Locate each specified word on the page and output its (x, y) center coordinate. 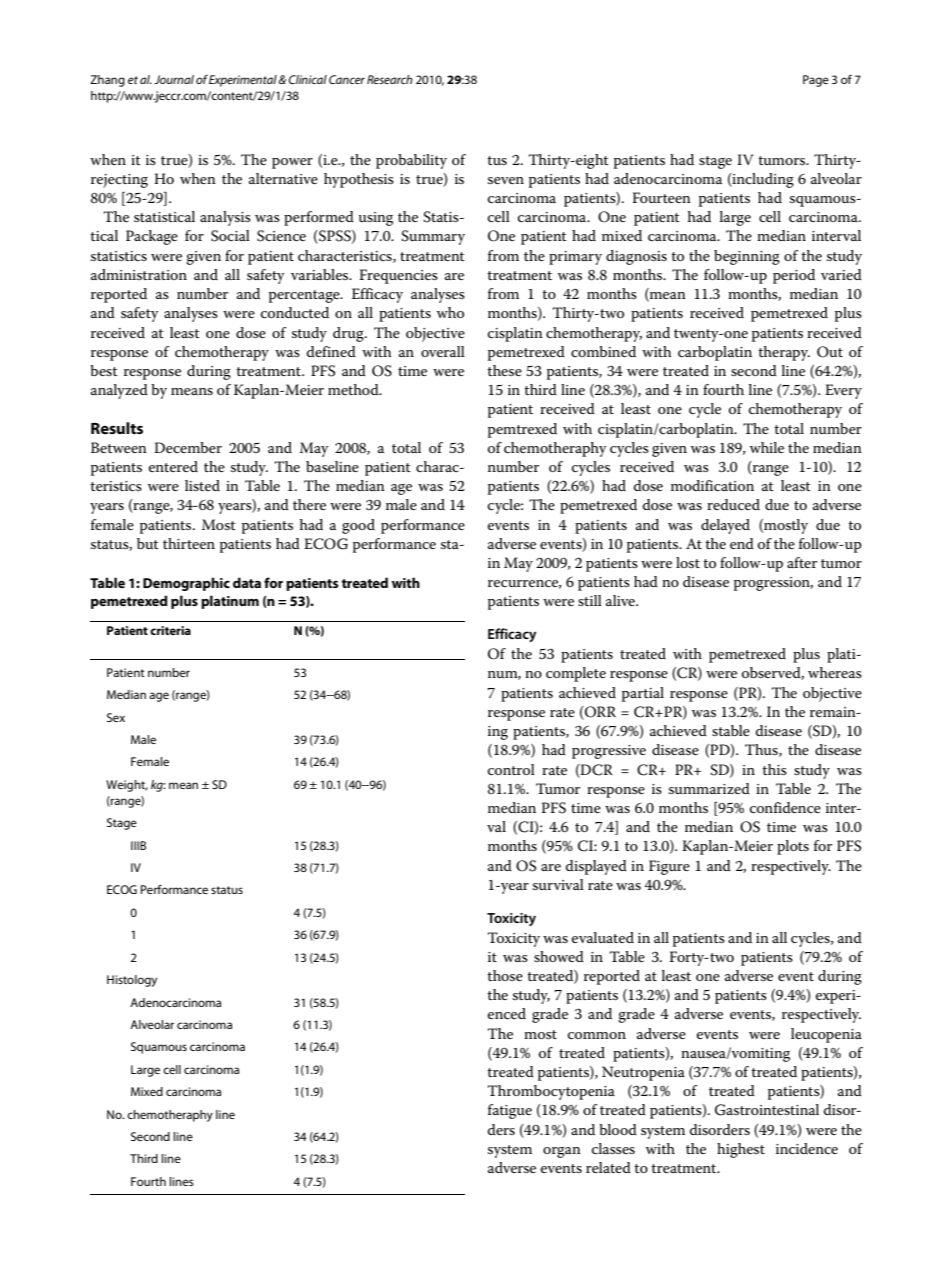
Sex (116, 717)
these (504, 370)
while (767, 447)
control (511, 769)
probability (411, 161)
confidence (785, 807)
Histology (132, 981)
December (188, 447)
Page (816, 81)
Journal (174, 79)
